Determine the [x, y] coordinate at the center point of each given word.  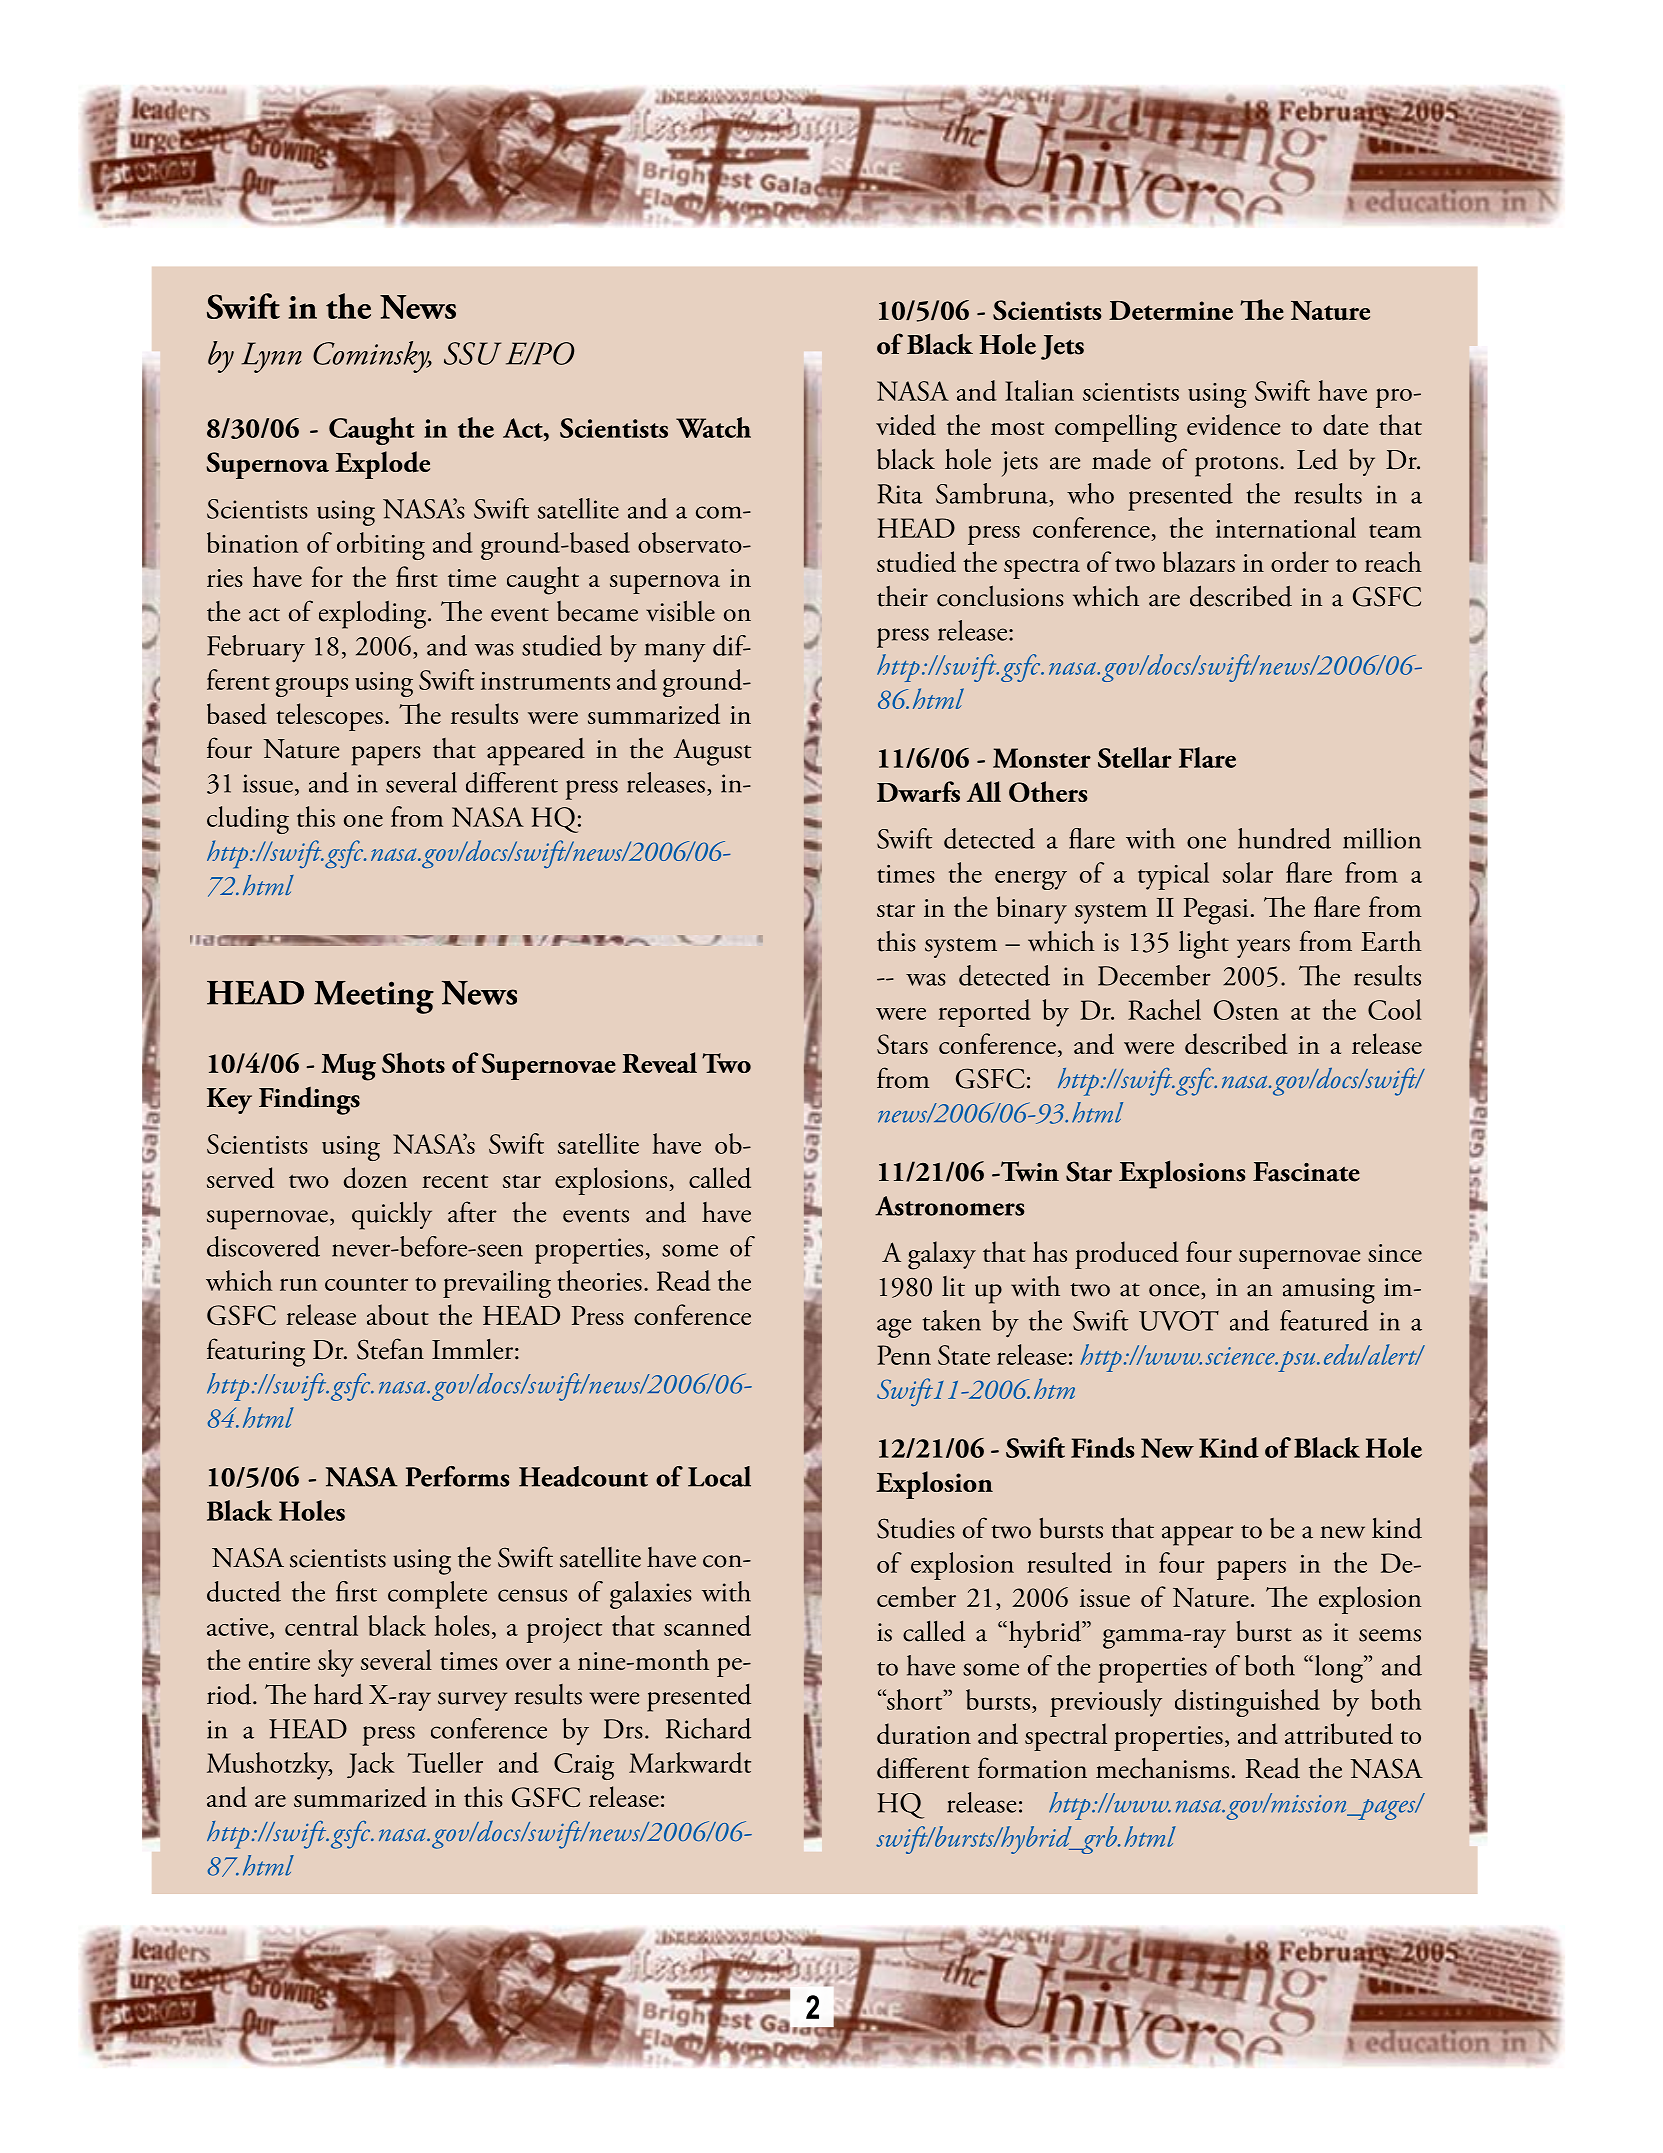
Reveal [659, 1062]
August [712, 752]
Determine [1171, 310]
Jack [371, 1765]
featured [1324, 1320]
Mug [348, 1067]
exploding [374, 615]
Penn [904, 1355]
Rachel [1164, 1009]
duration [924, 1734]
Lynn [271, 357]
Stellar [1135, 757]
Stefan [390, 1349]
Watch [713, 427]
